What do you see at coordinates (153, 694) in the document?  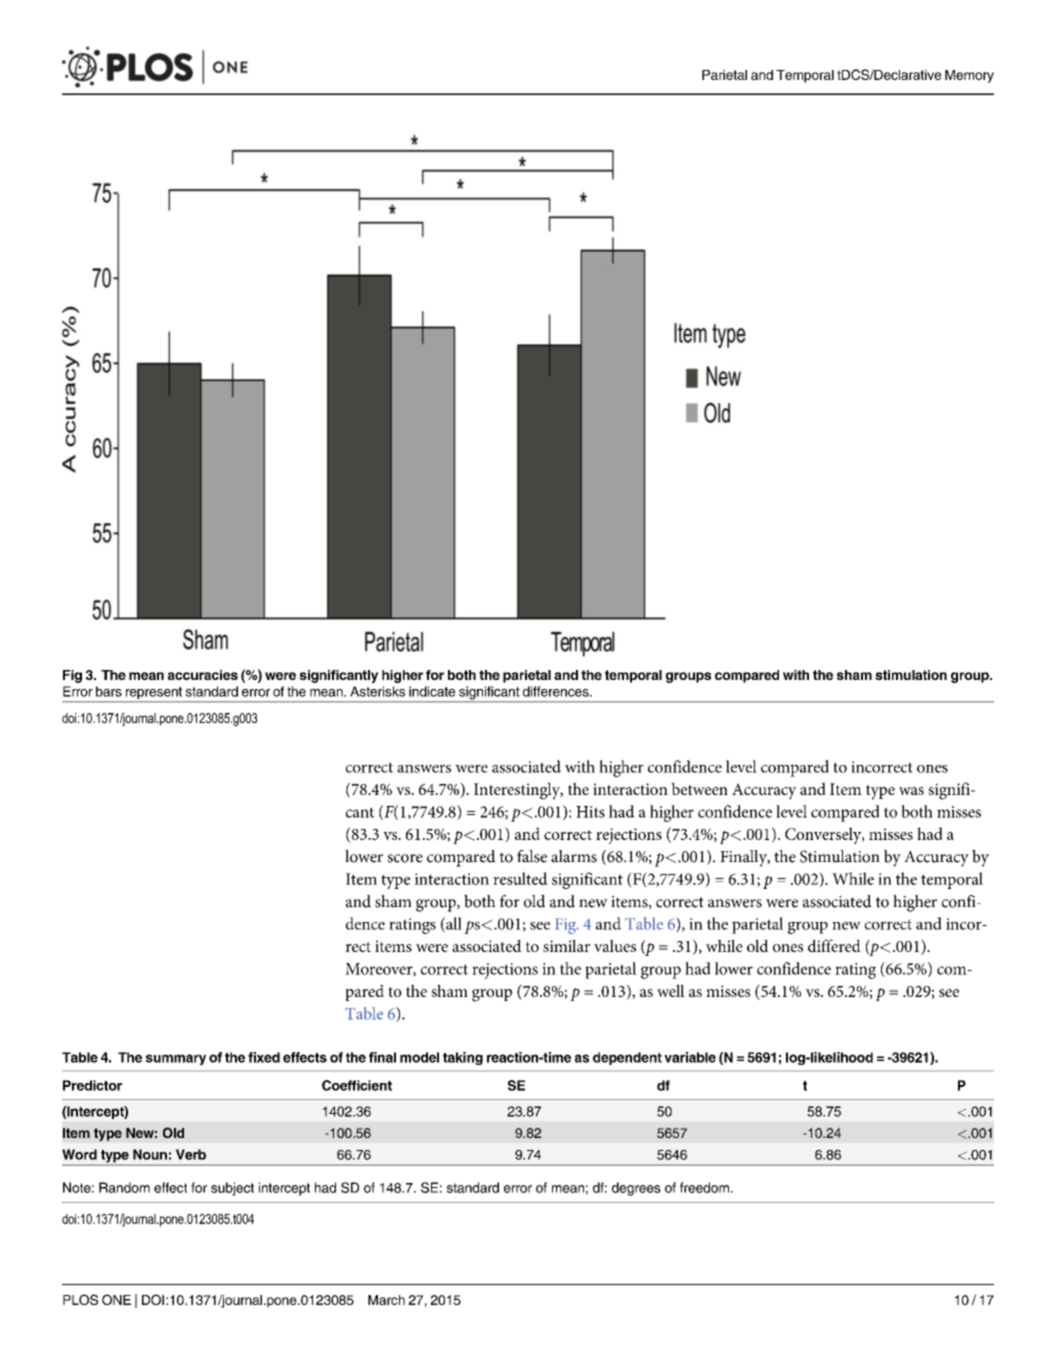 I see `represent` at bounding box center [153, 694].
